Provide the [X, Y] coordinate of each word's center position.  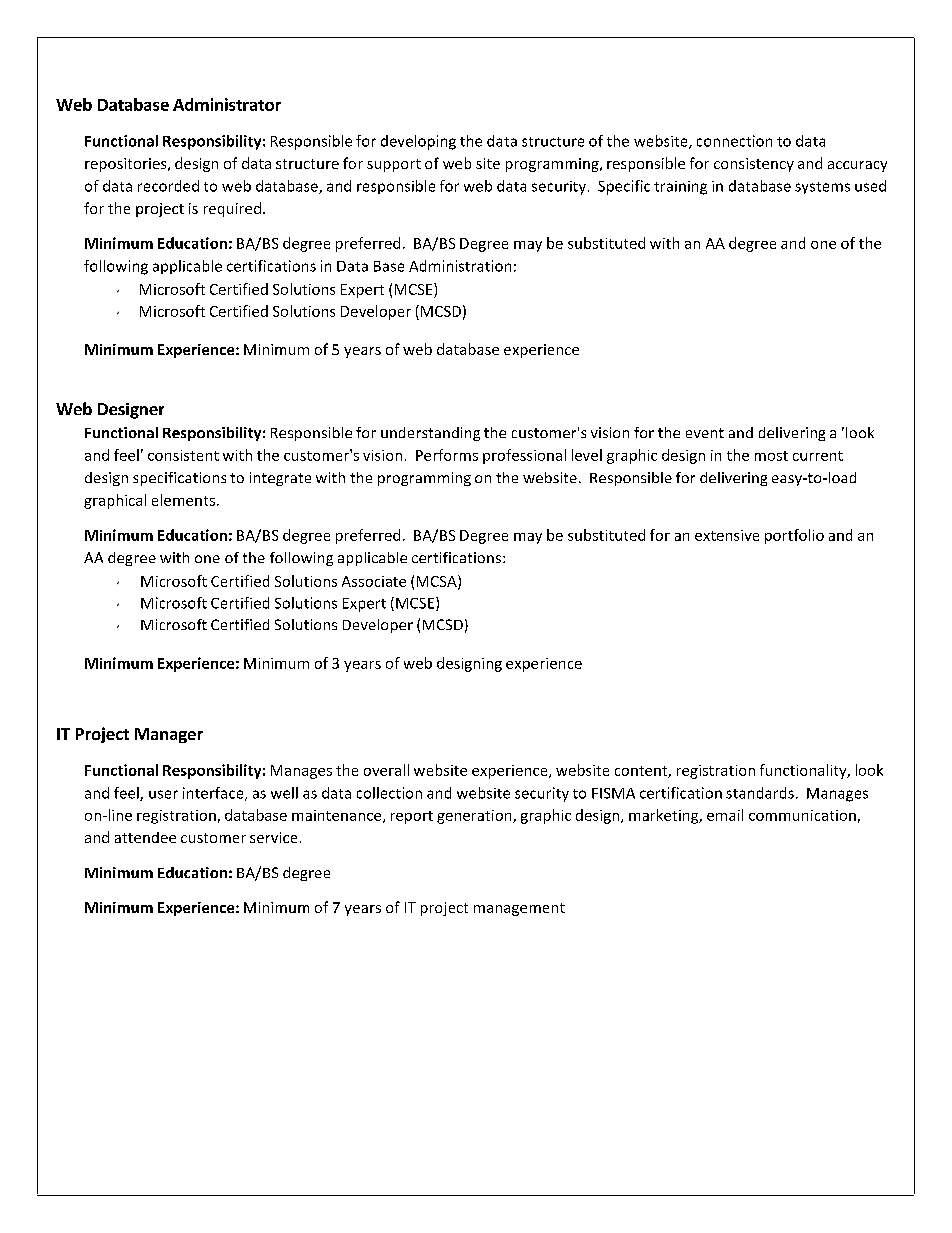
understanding [430, 434]
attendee [145, 837]
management [519, 909]
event [705, 433]
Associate [374, 581]
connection [734, 141]
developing [418, 142]
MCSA [438, 582]
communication [802, 815]
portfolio [794, 536]
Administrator [227, 104]
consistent [183, 455]
